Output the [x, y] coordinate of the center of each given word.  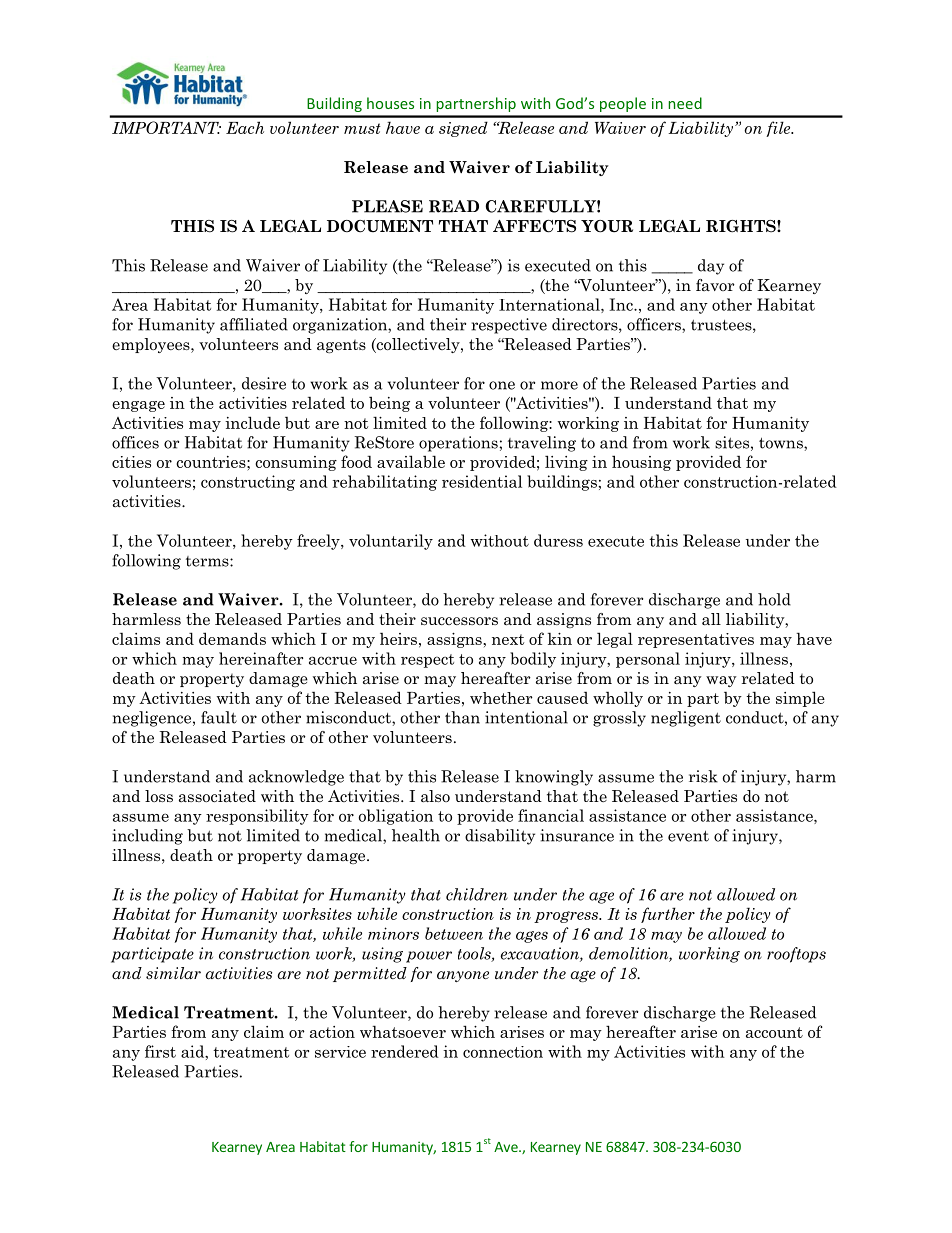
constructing [248, 483]
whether [501, 698]
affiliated [254, 324]
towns [782, 443]
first [160, 1051]
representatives [696, 640]
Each [245, 127]
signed [463, 129]
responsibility [257, 817]
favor [715, 285]
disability [500, 837]
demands [232, 638]
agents [341, 346]
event [688, 836]
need [685, 103]
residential [482, 481]
